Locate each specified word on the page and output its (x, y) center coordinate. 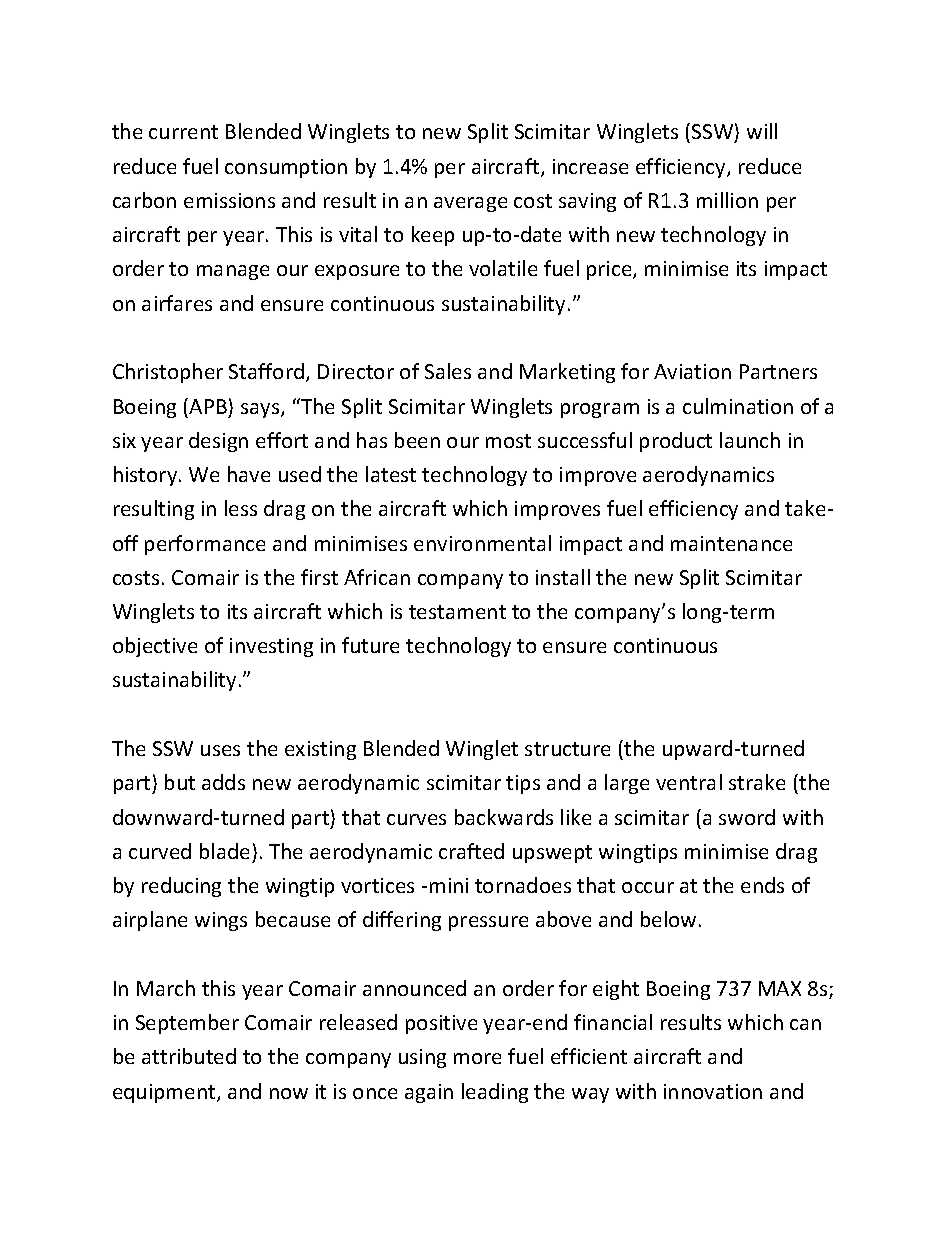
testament (457, 612)
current (183, 132)
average (470, 204)
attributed (189, 1056)
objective (155, 647)
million (727, 200)
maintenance (731, 543)
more (477, 1058)
